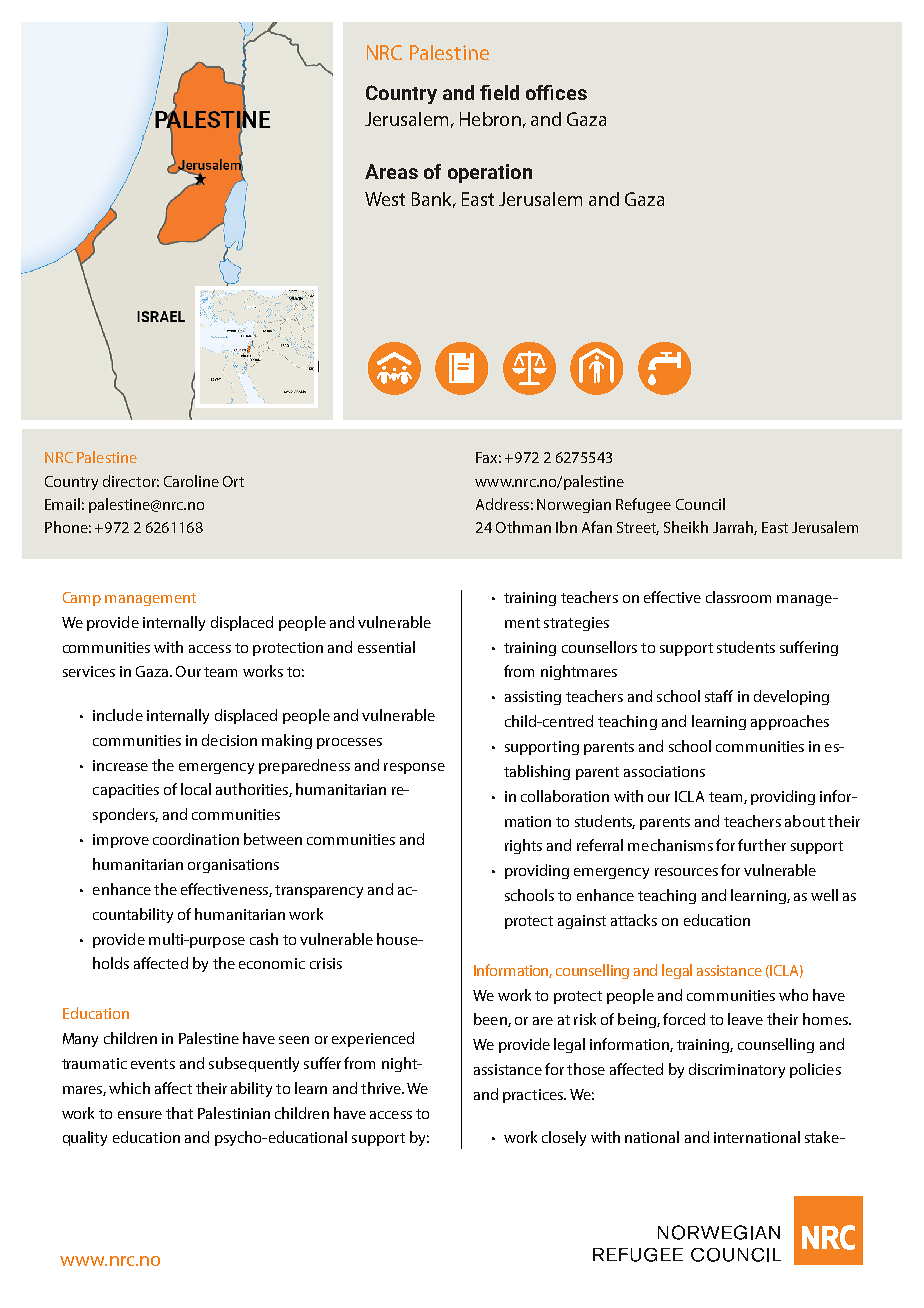 This page has width=924, height=1308. What do you see at coordinates (490, 119) in the page?
I see `Hebron` at bounding box center [490, 119].
